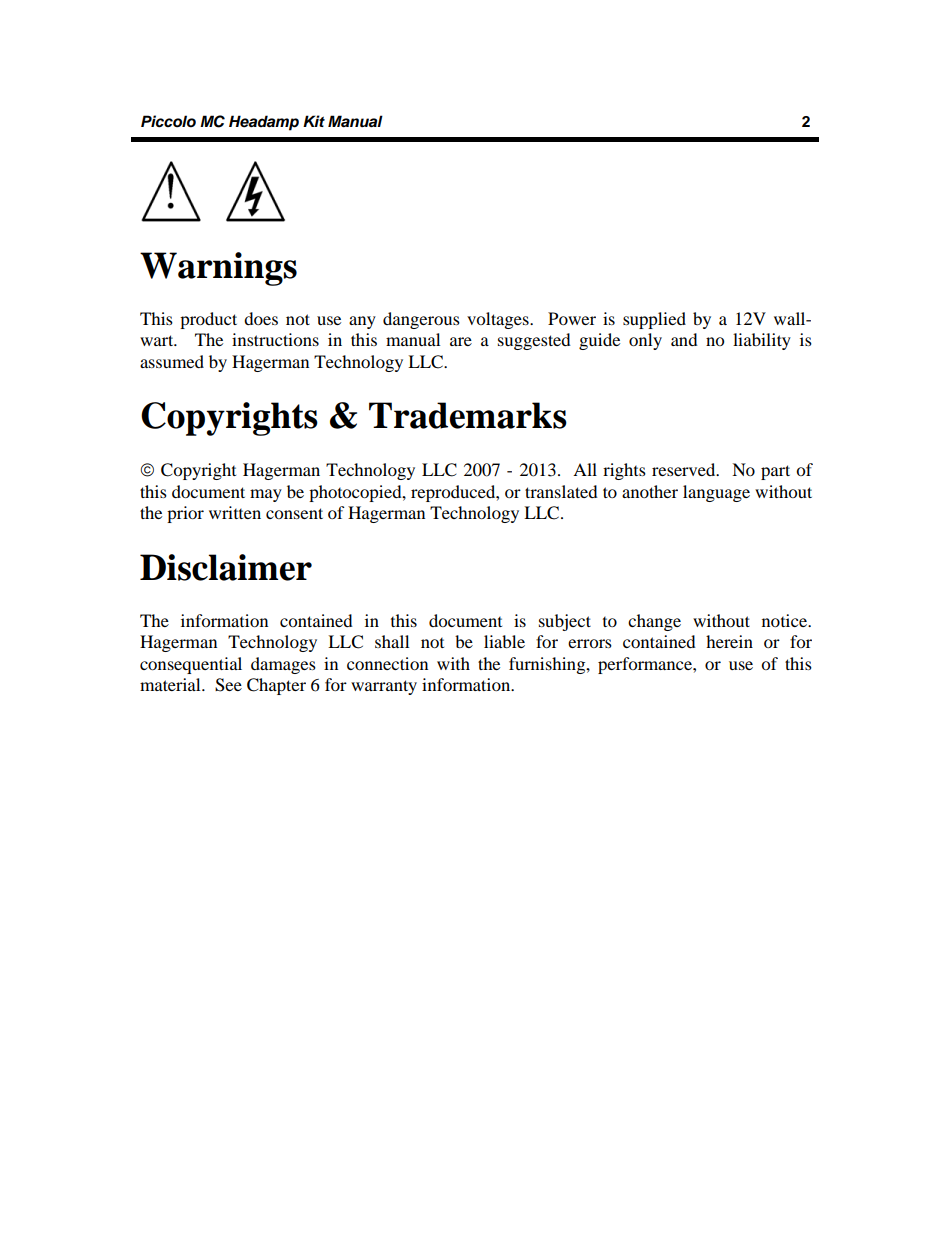  What do you see at coordinates (685, 469) in the image?
I see `reserved` at bounding box center [685, 469].
